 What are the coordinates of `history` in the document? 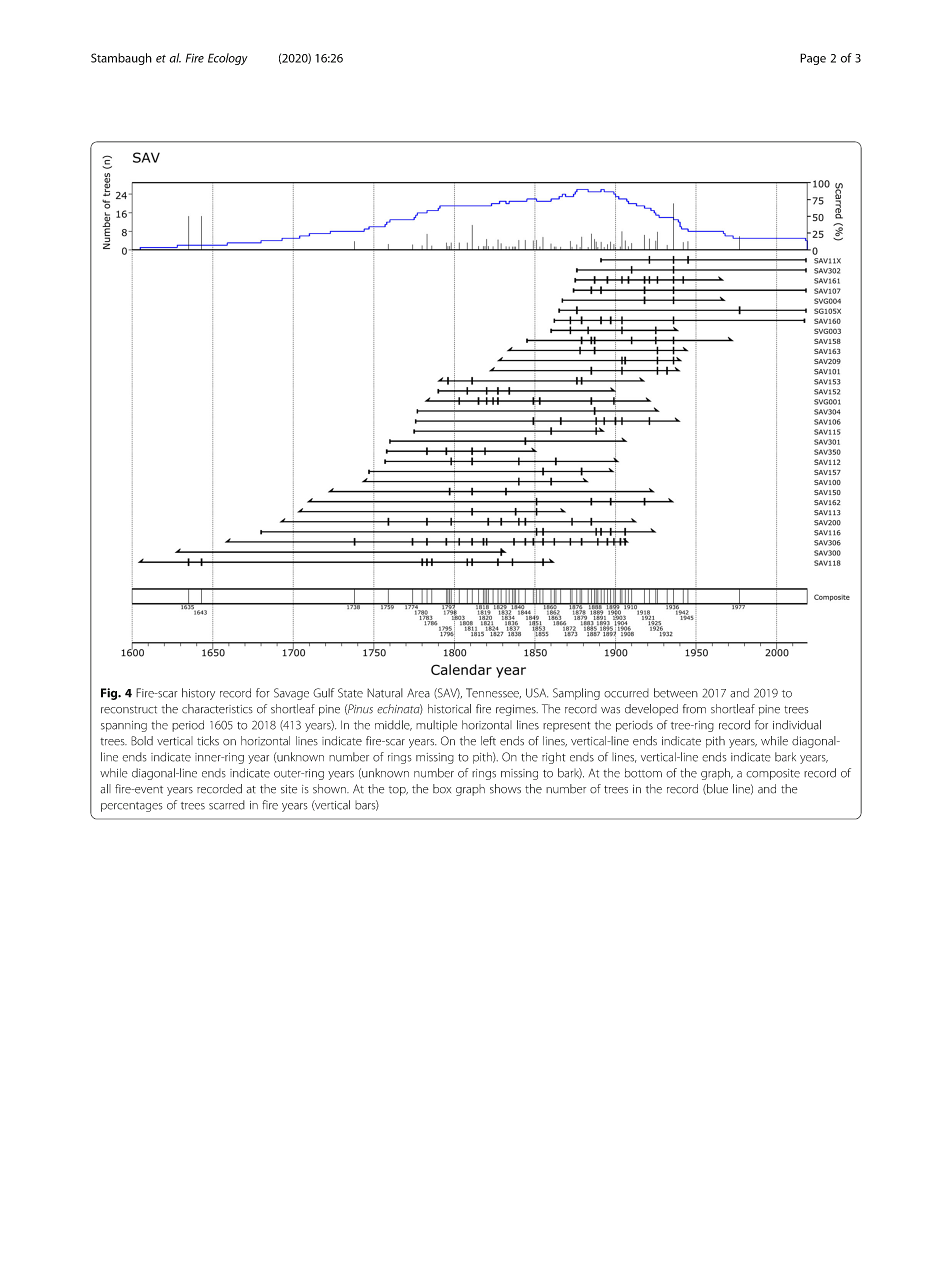 It's located at (198, 694).
